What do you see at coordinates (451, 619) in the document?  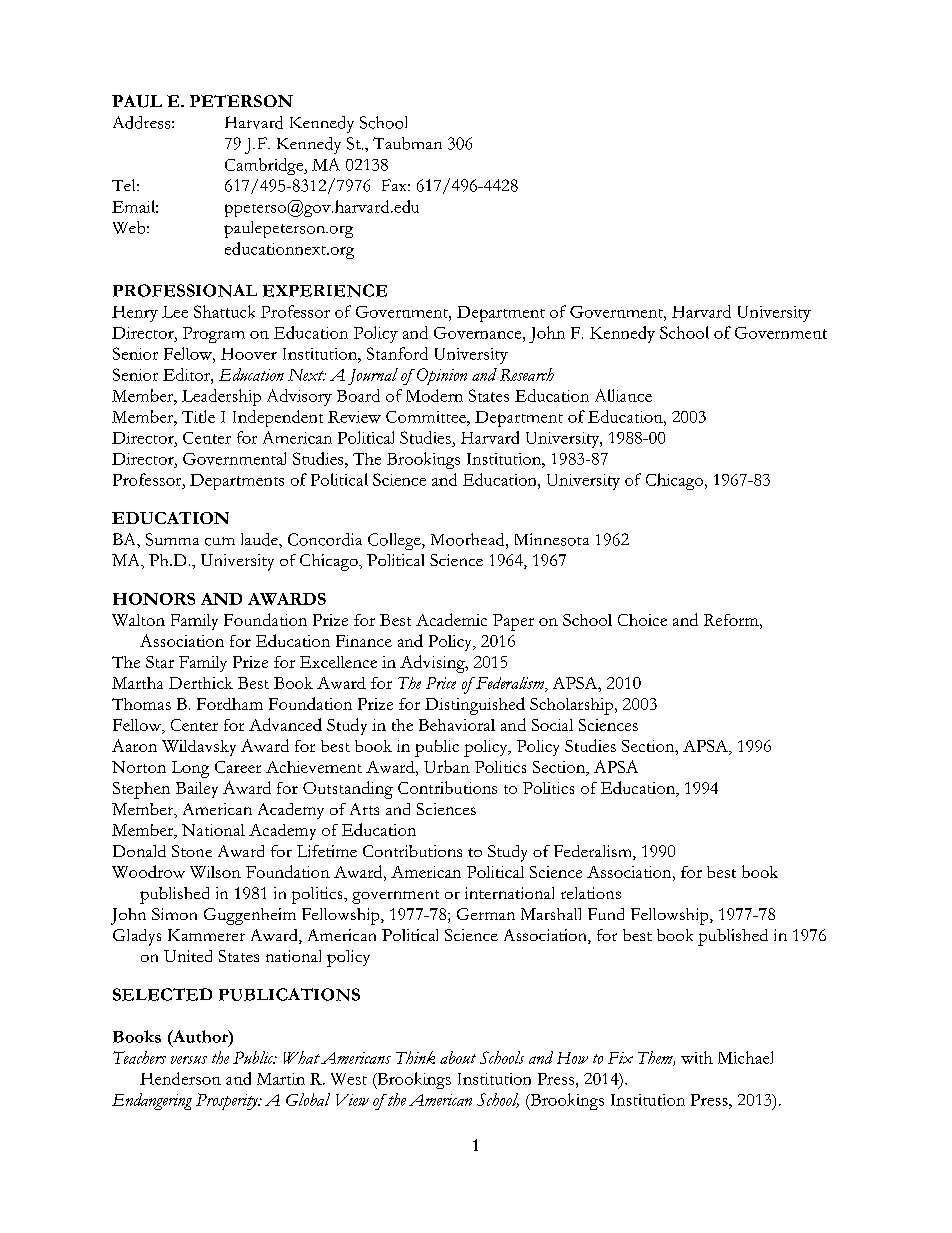 I see `Academic` at bounding box center [451, 619].
